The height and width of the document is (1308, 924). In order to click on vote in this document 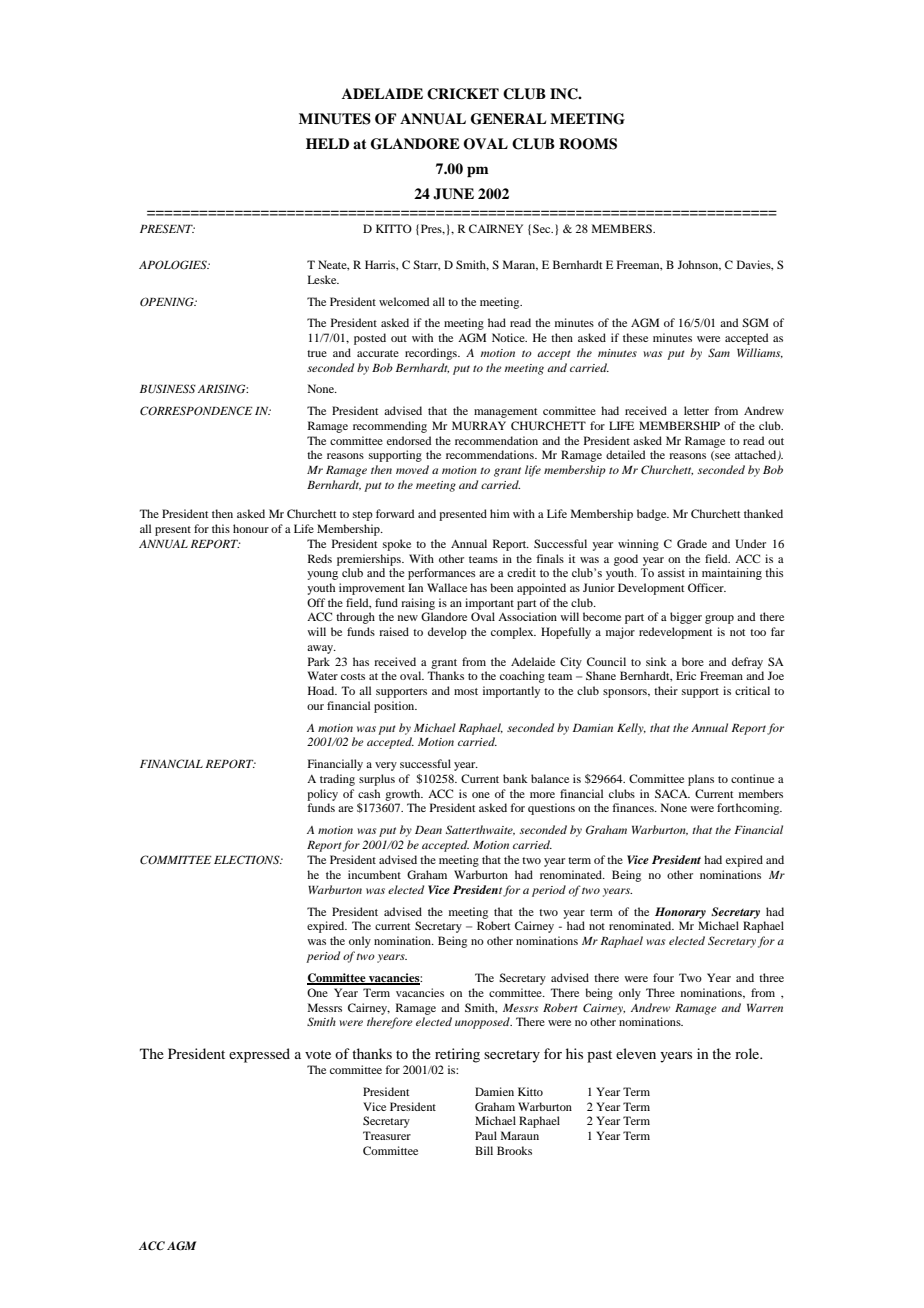, I will do `click(318, 1054)`.
